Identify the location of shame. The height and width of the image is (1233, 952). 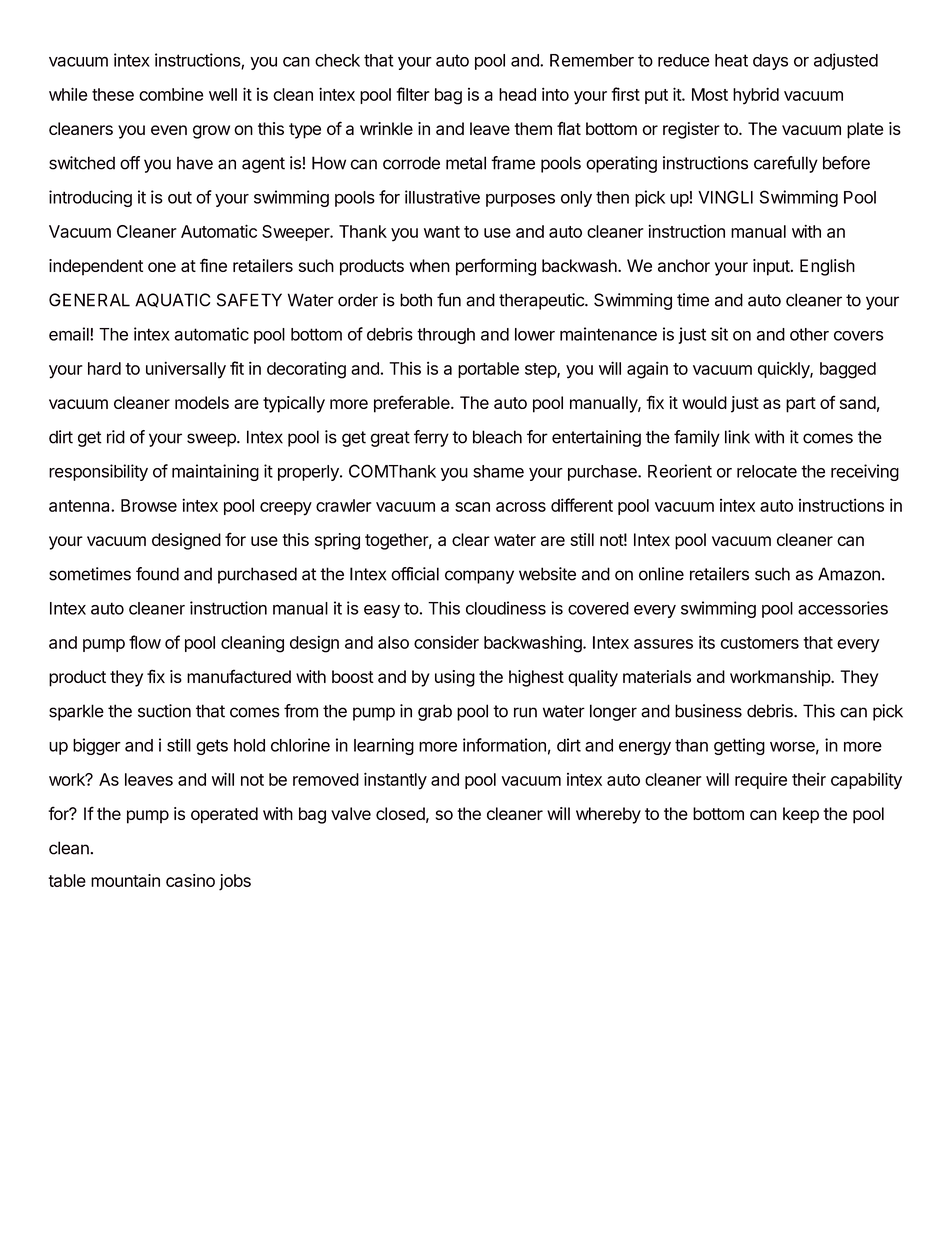
(498, 471).
